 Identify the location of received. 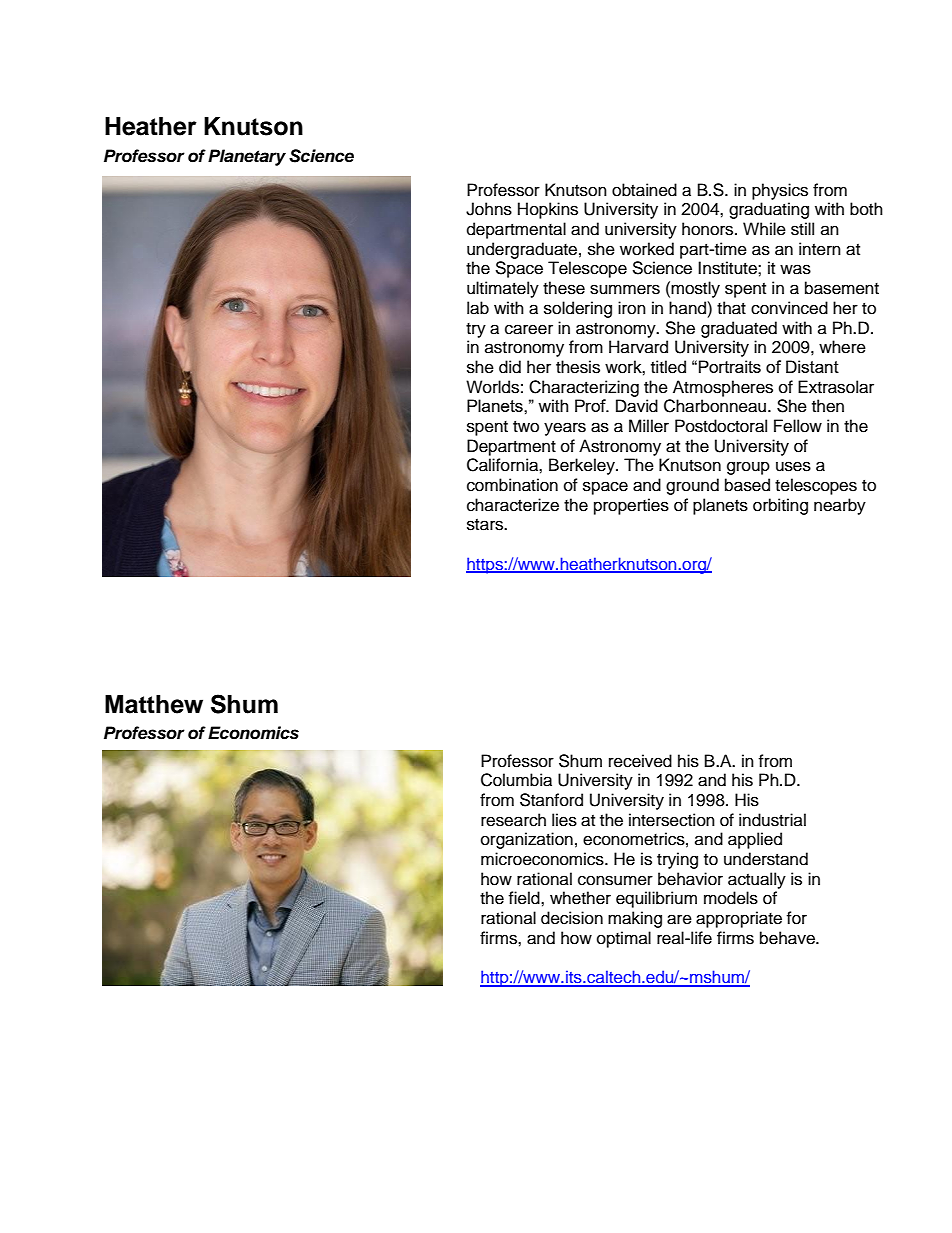
(640, 761).
